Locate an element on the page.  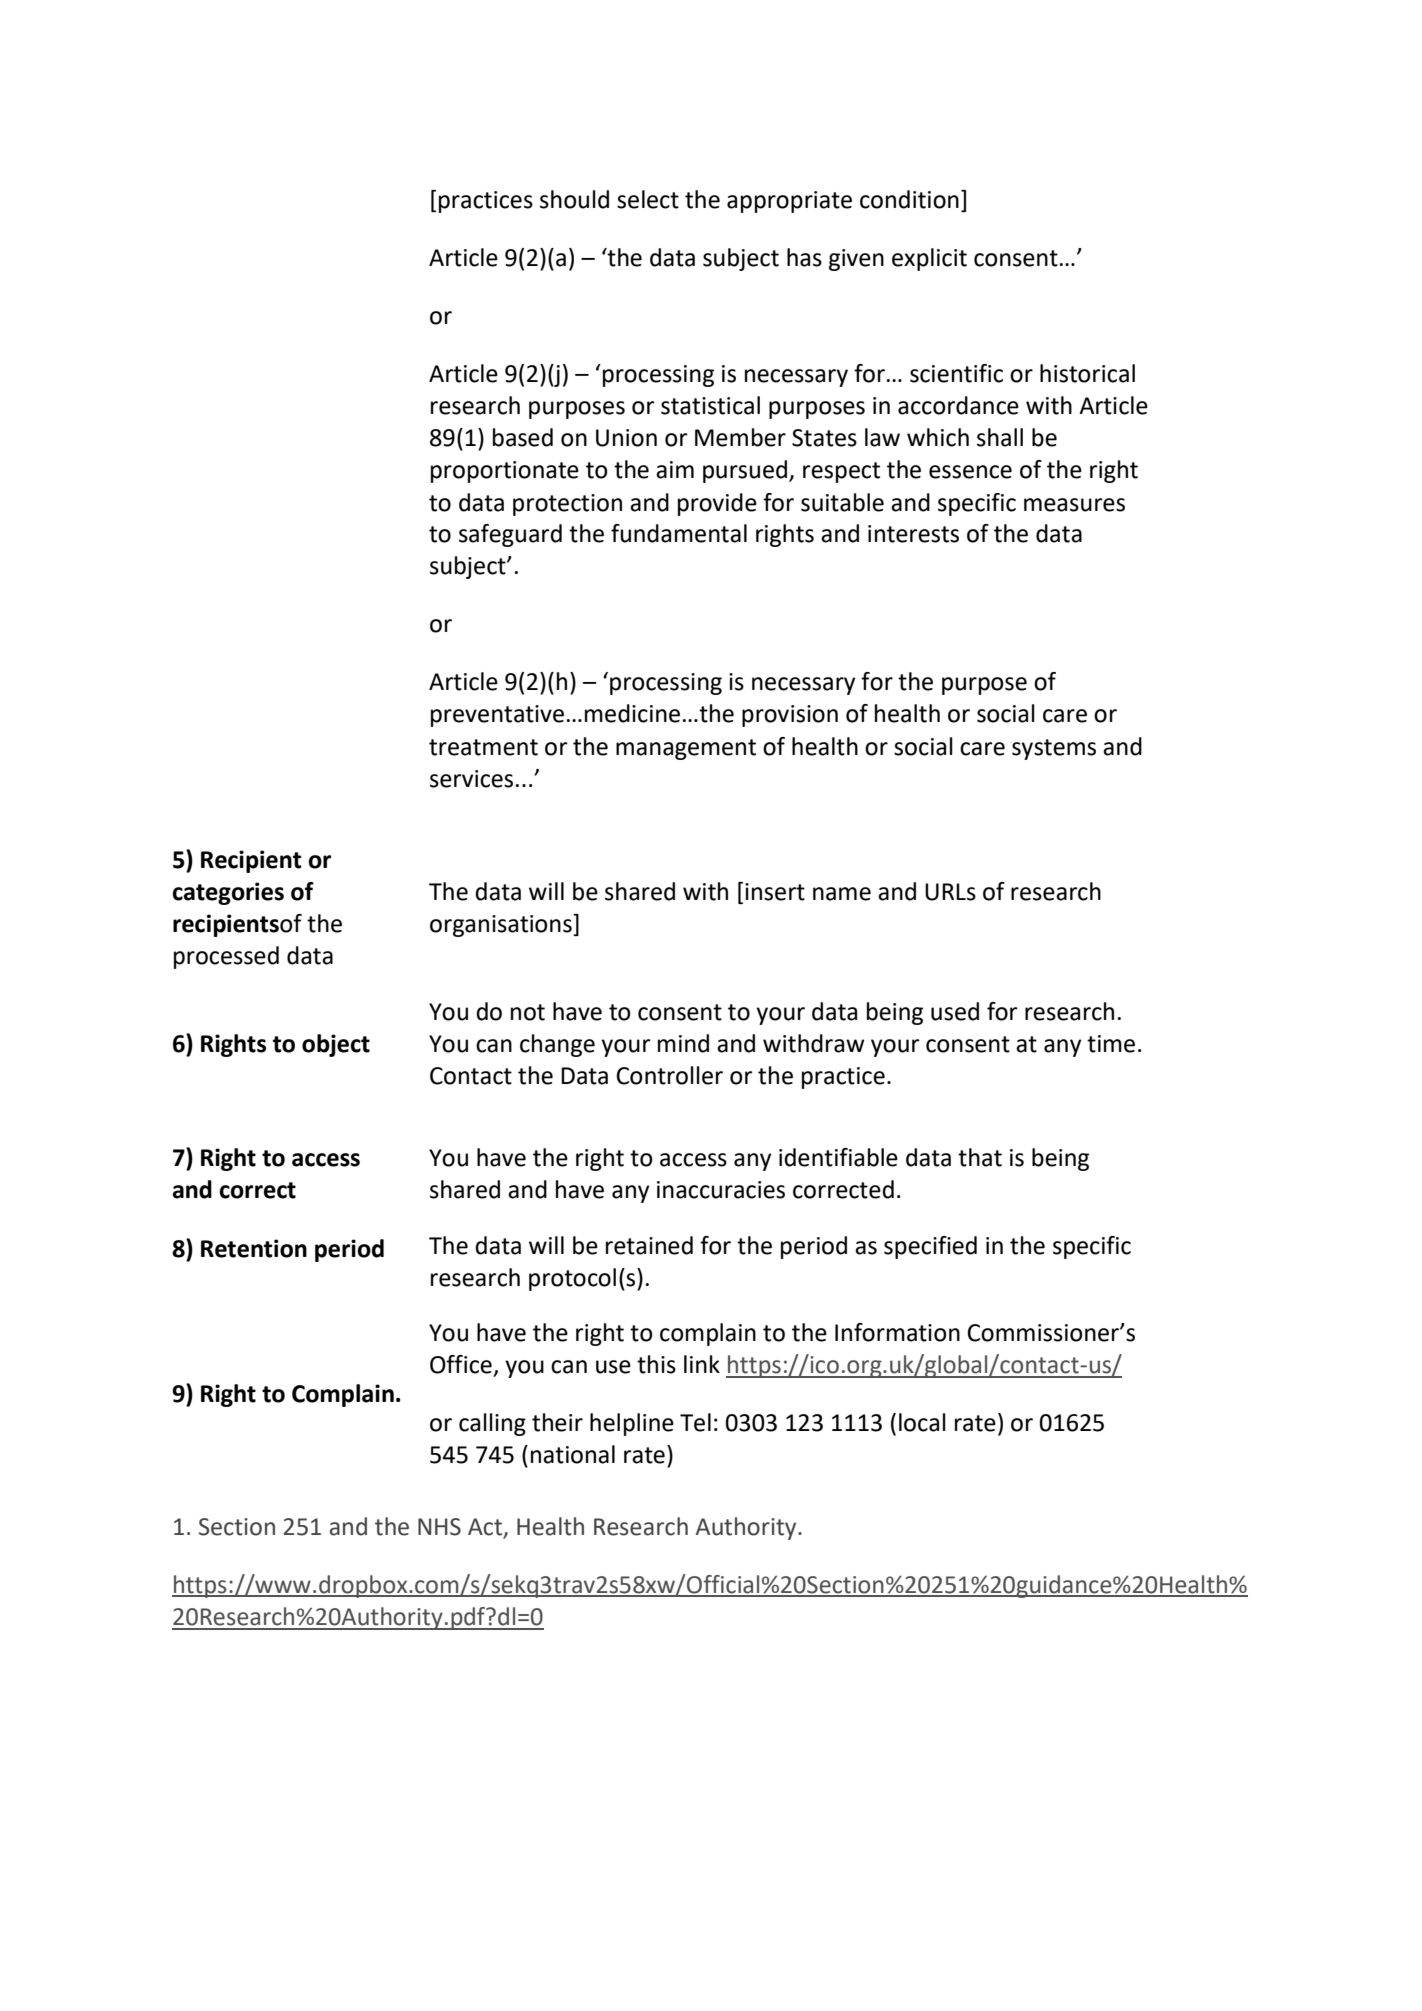
categories is located at coordinates (228, 893).
